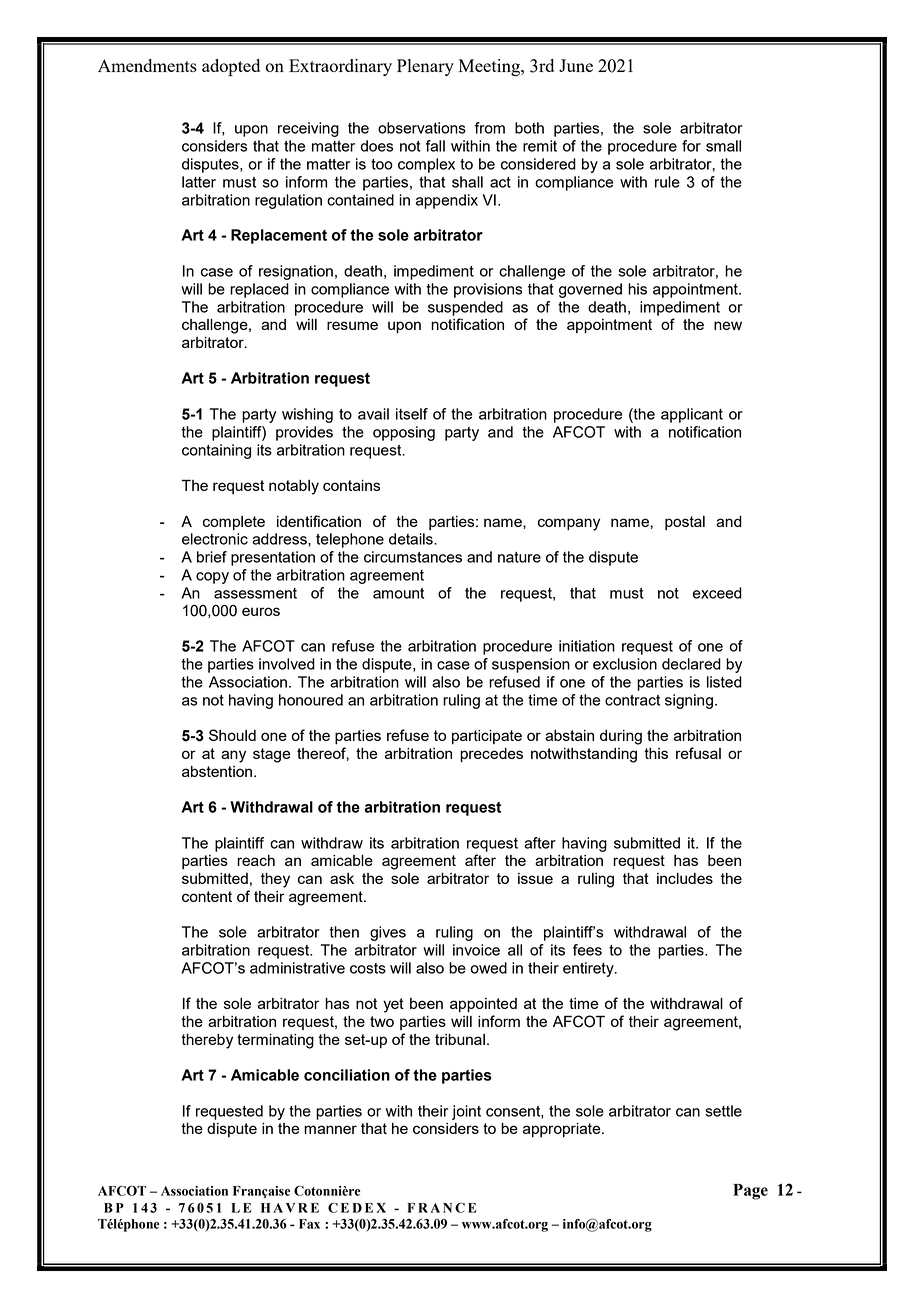 The image size is (924, 1308). I want to click on itself, so click(412, 414).
